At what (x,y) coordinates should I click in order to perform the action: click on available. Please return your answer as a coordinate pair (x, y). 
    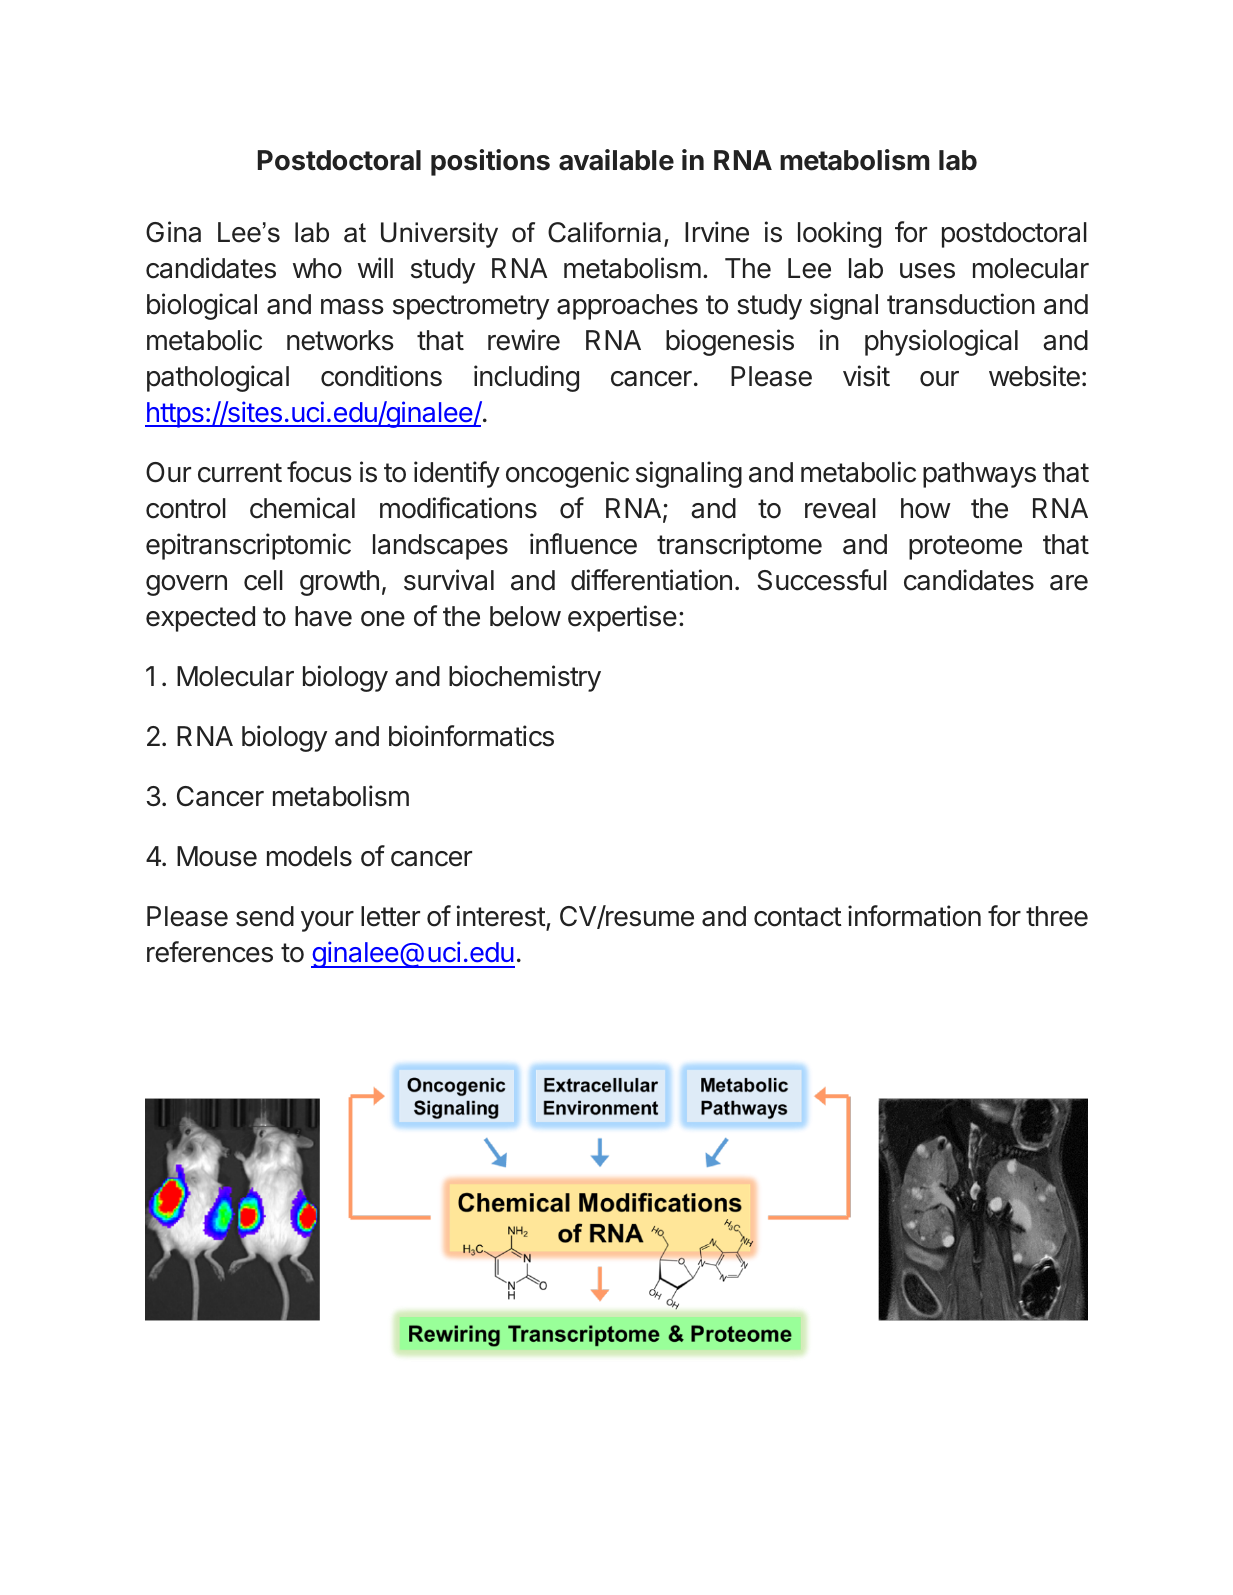
    Looking at the image, I should click on (616, 160).
